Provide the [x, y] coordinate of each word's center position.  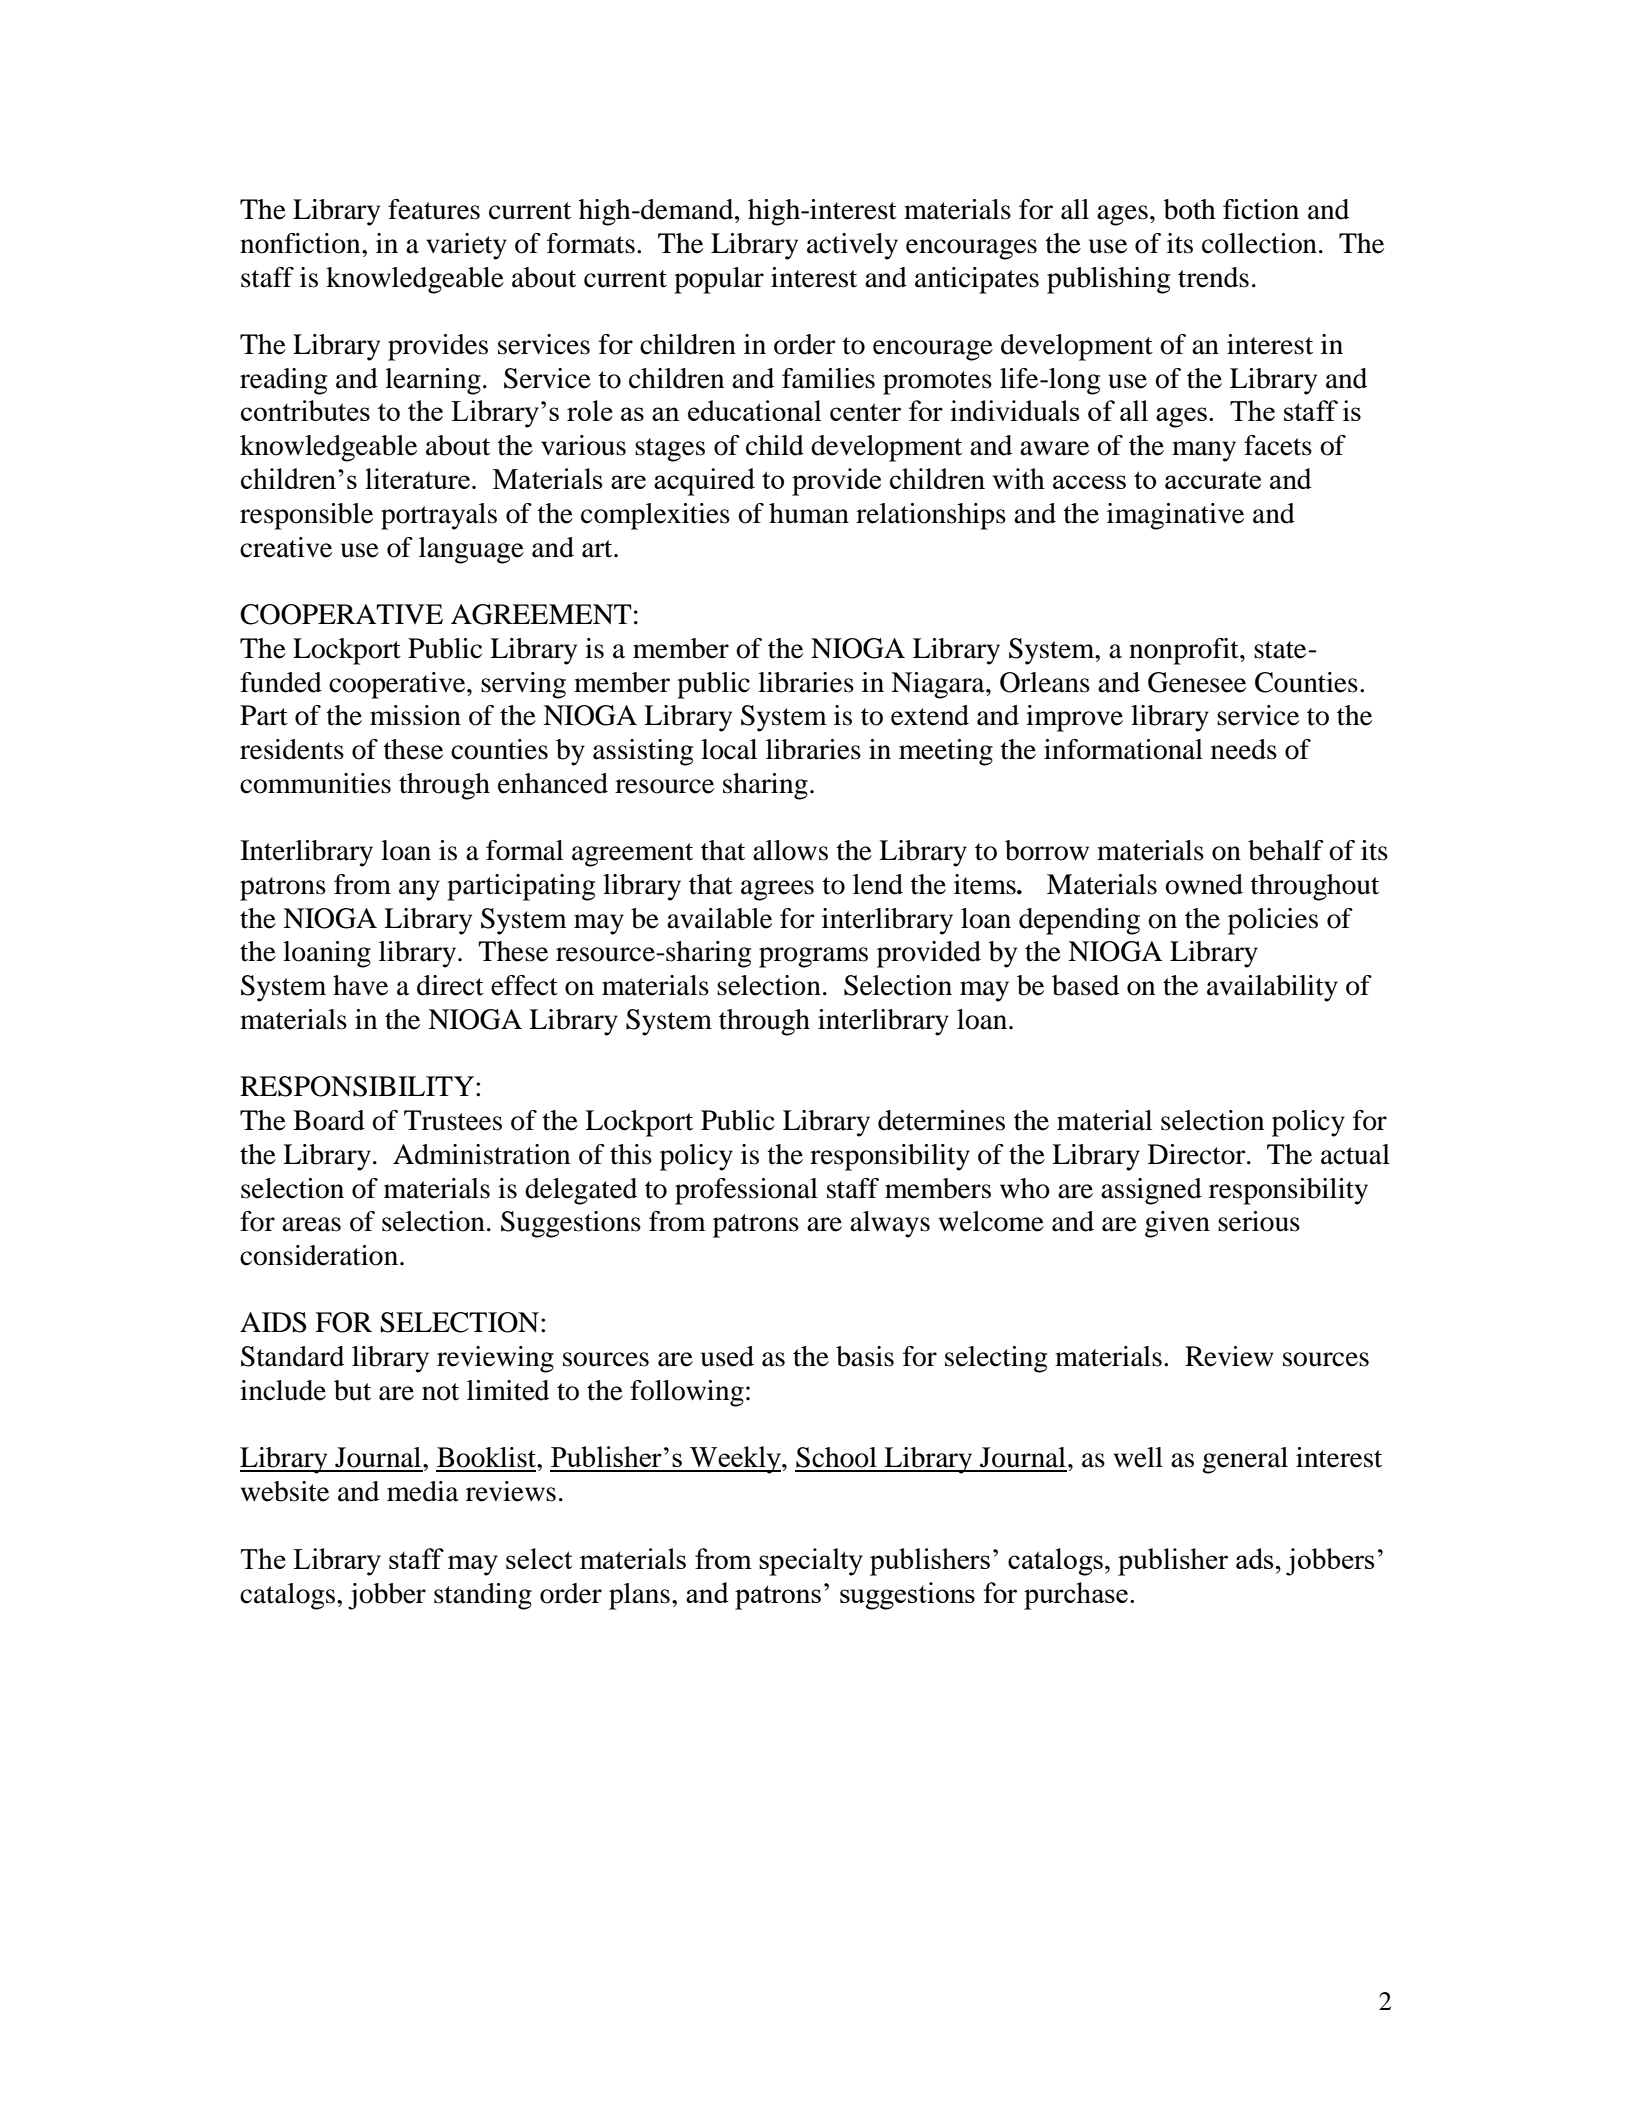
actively [852, 246]
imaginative [1175, 516]
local [729, 749]
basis [865, 1356]
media [423, 1491]
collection [1259, 243]
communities [315, 783]
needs [1244, 749]
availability [1272, 988]
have [360, 985]
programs [813, 957]
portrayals [439, 516]
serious [1259, 1221]
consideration [319, 1255]
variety [466, 246]
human [809, 513]
